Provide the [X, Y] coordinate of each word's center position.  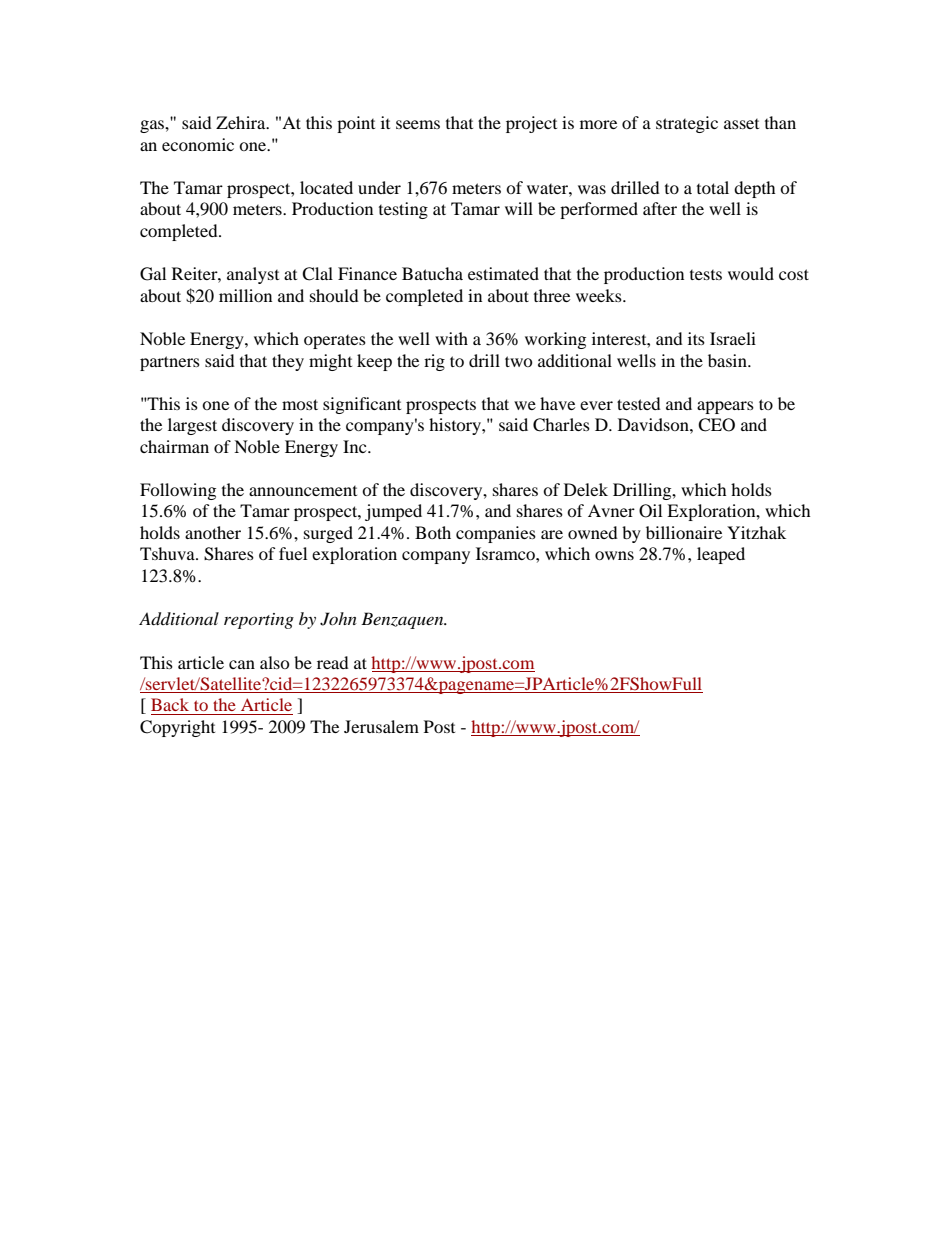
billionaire [684, 532]
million [245, 295]
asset [741, 124]
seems [418, 124]
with [451, 338]
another [213, 532]
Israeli [733, 338]
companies [496, 534]
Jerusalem [381, 726]
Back [170, 704]
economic [198, 144]
